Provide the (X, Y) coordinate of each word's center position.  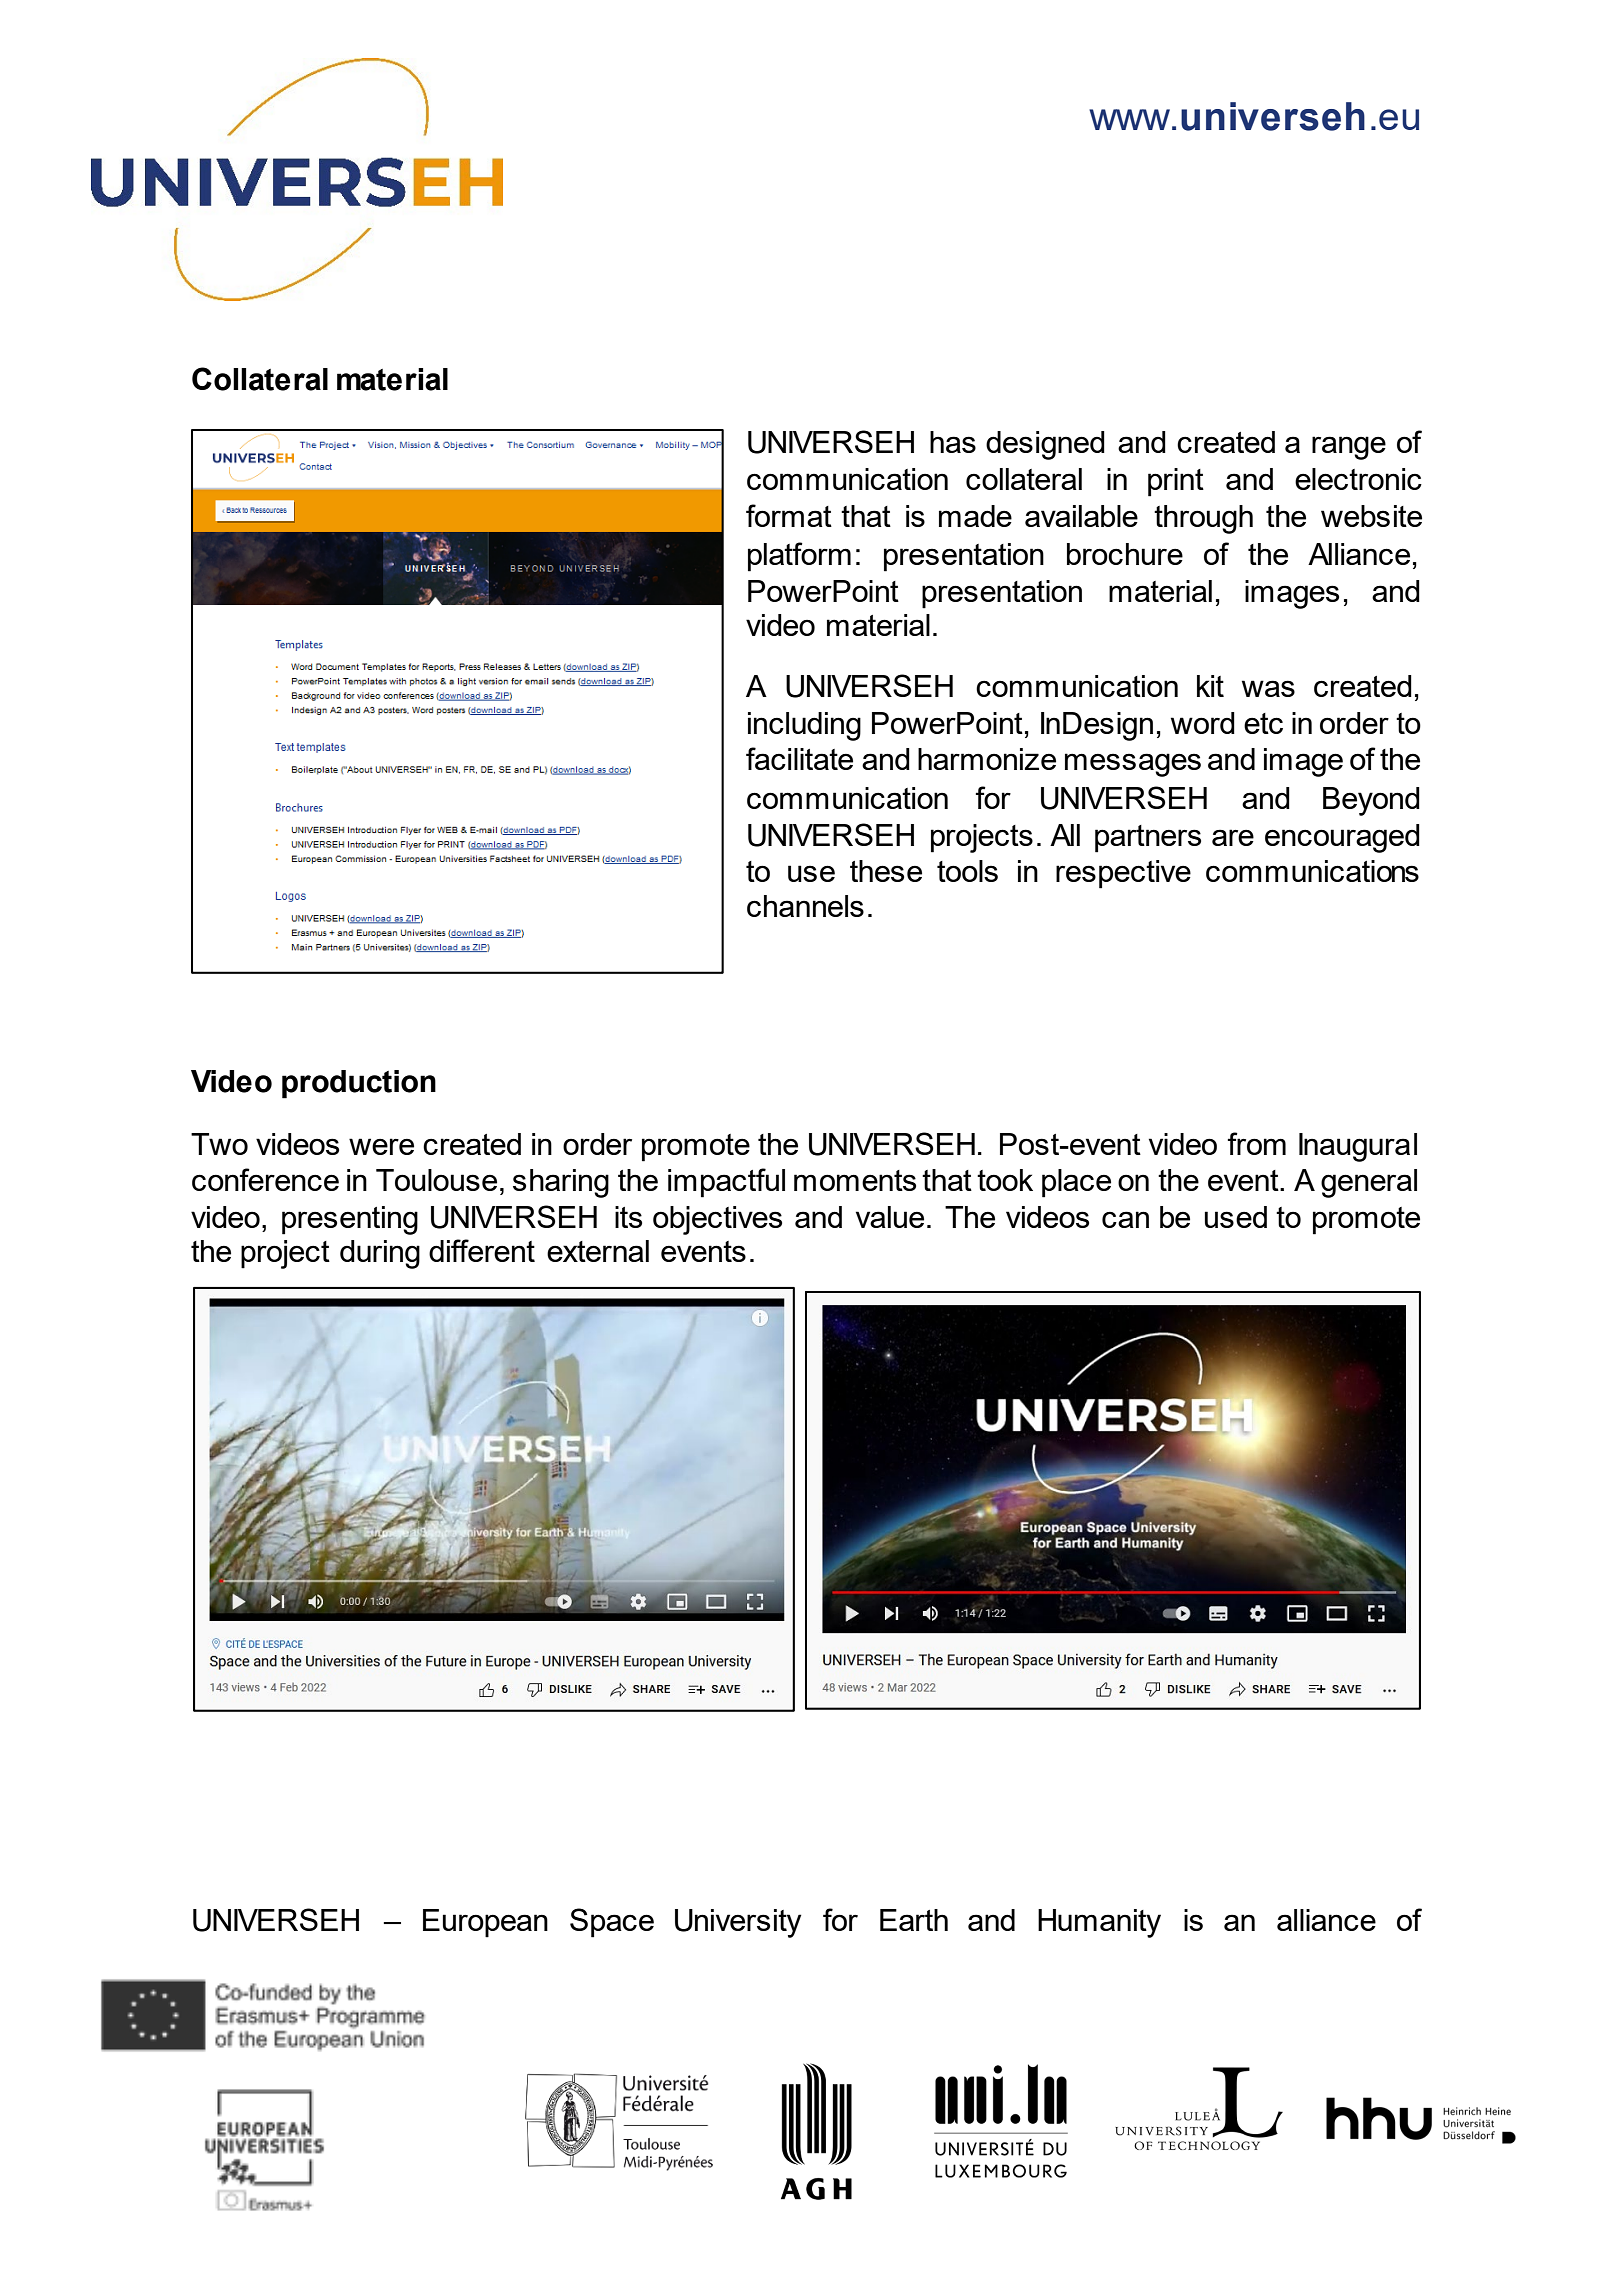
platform (799, 557)
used (1236, 1217)
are (1233, 837)
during (380, 1254)
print (1176, 482)
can (1125, 1219)
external (598, 1251)
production (359, 1084)
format (789, 515)
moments (855, 1180)
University (738, 1923)
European (485, 1923)
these (886, 871)
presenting (350, 1220)
